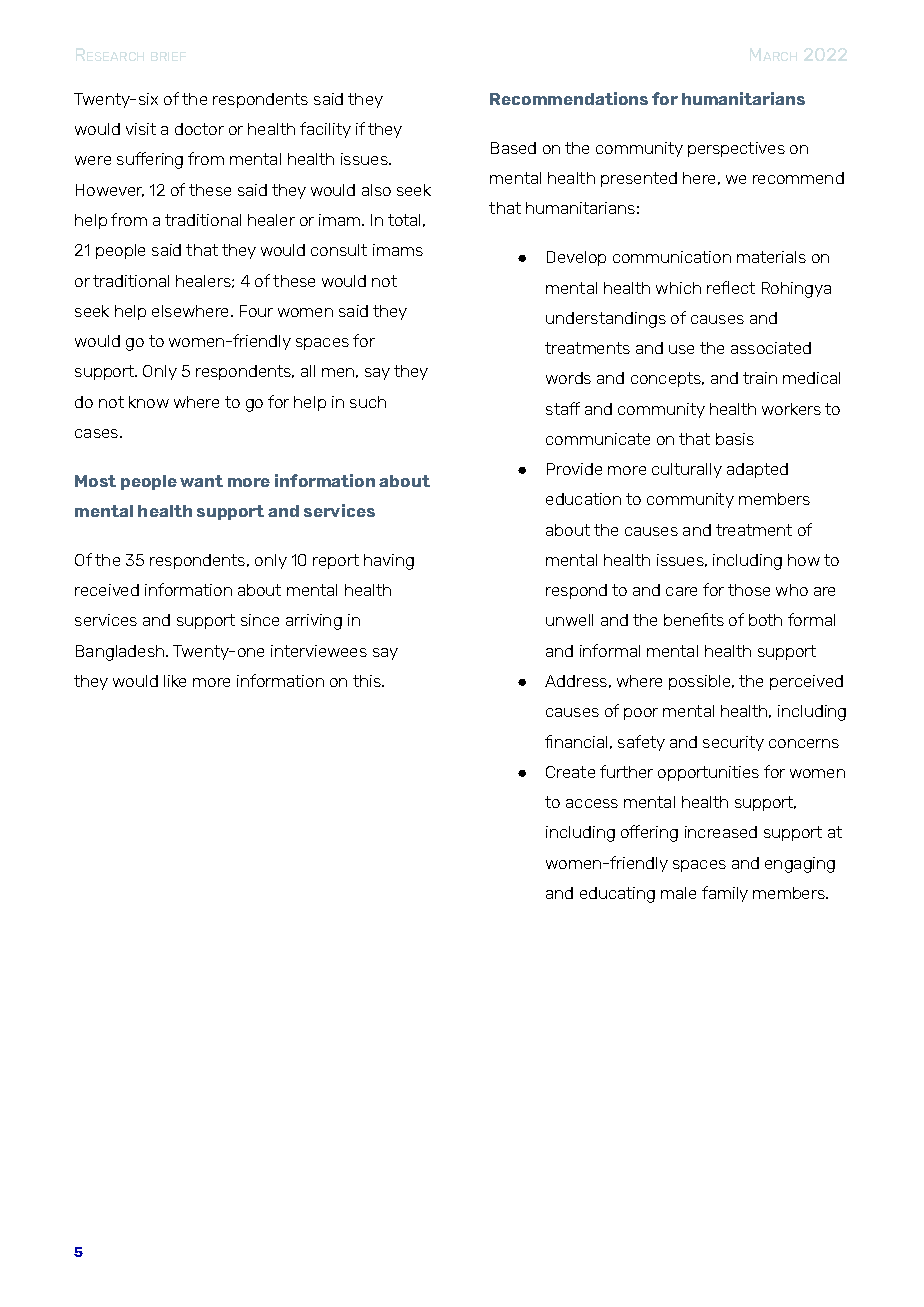 The width and height of the screenshot is (924, 1307). Describe the element at coordinates (725, 894) in the screenshot. I see `family` at that location.
